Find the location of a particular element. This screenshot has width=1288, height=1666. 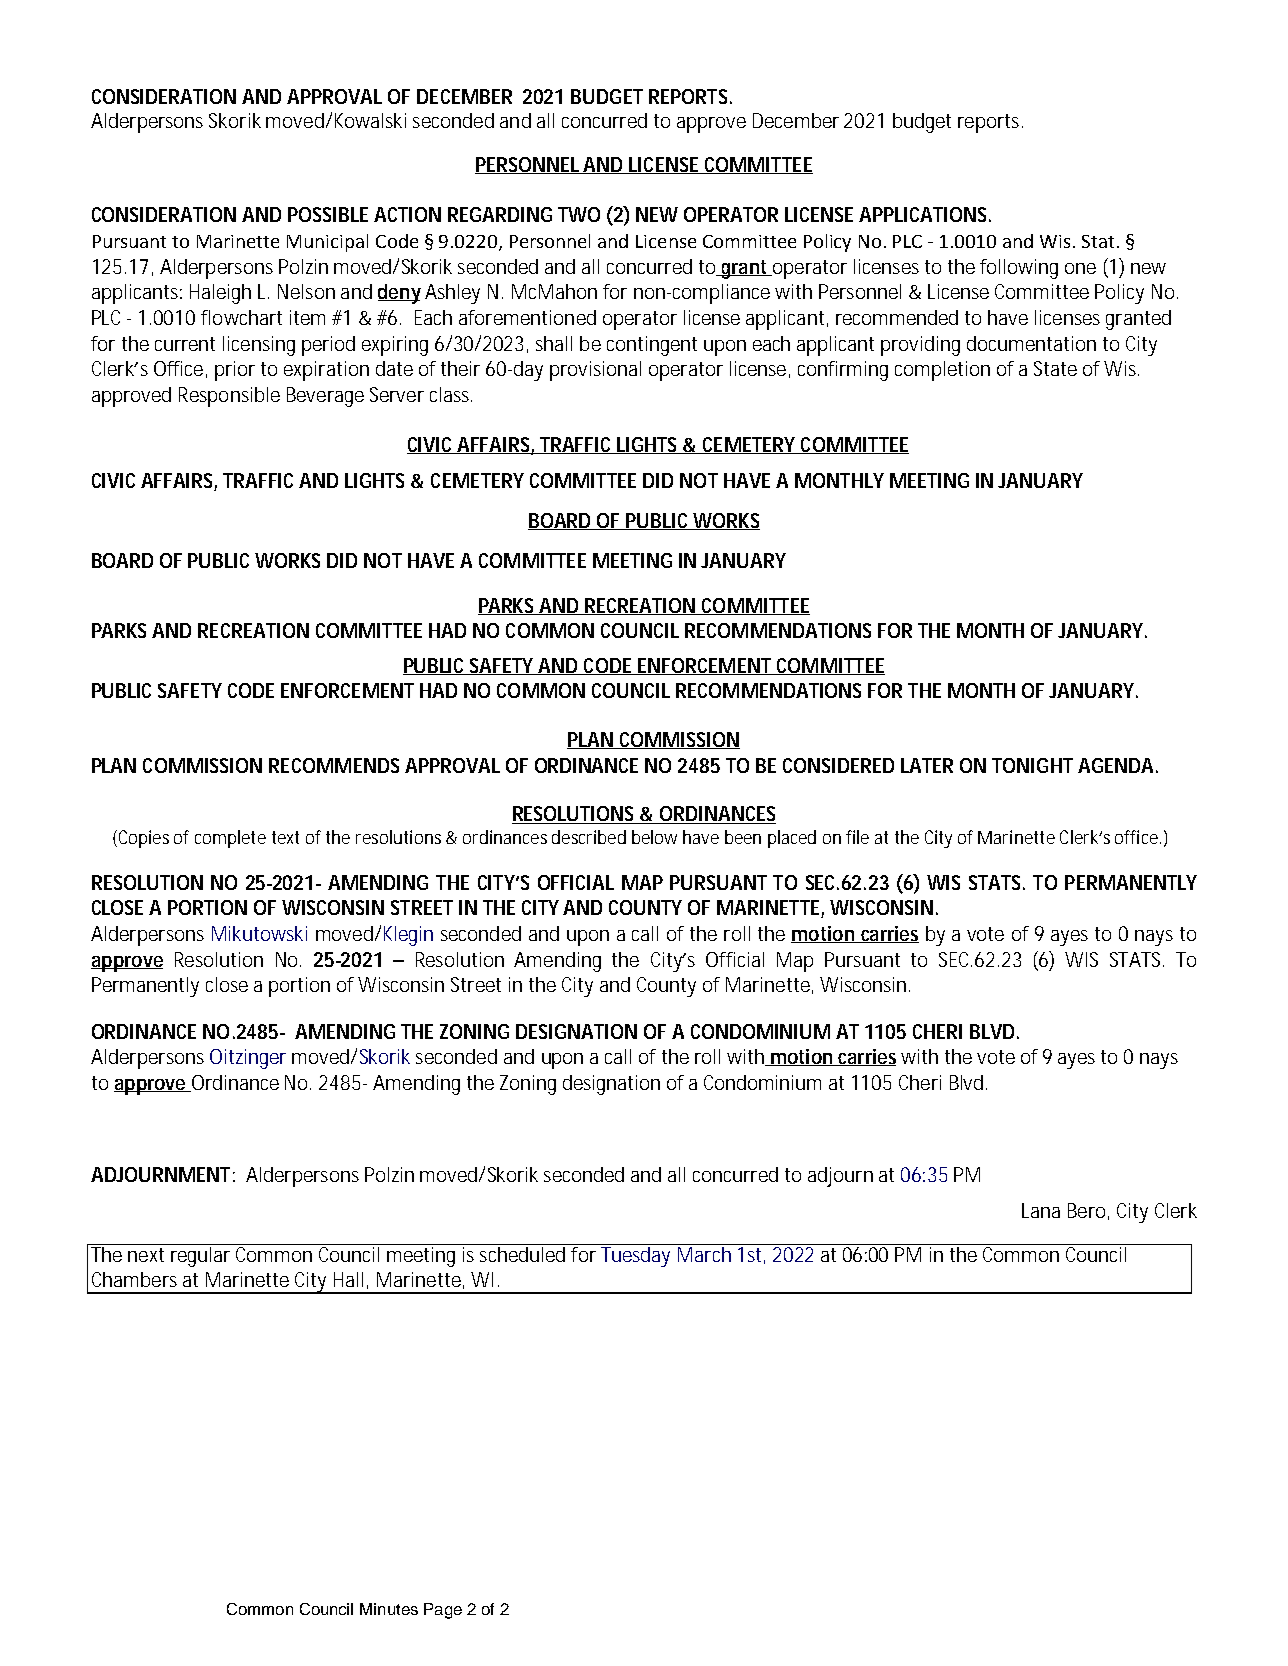

Lana is located at coordinates (1041, 1210).
